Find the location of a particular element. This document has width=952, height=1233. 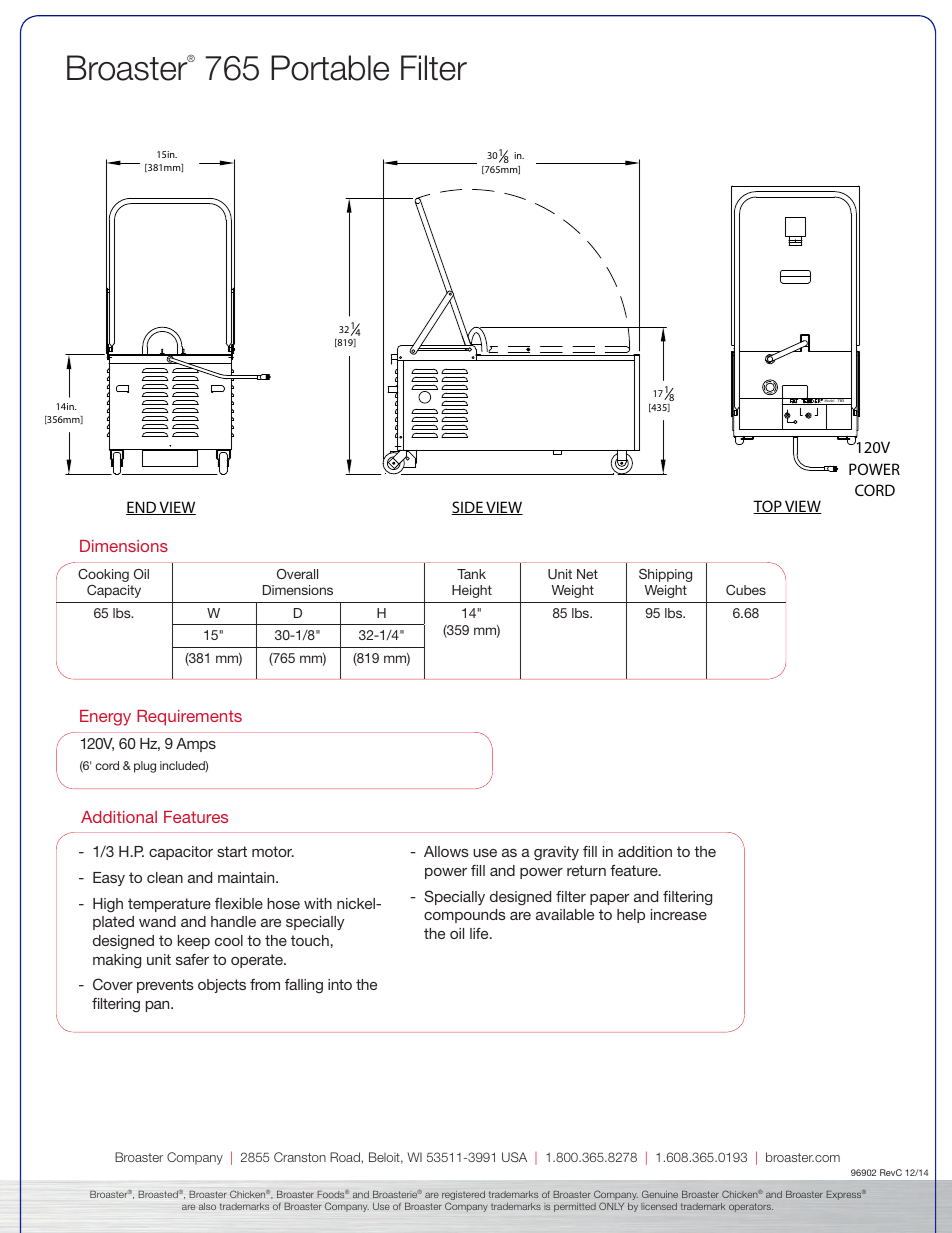

Height is located at coordinates (472, 591).
